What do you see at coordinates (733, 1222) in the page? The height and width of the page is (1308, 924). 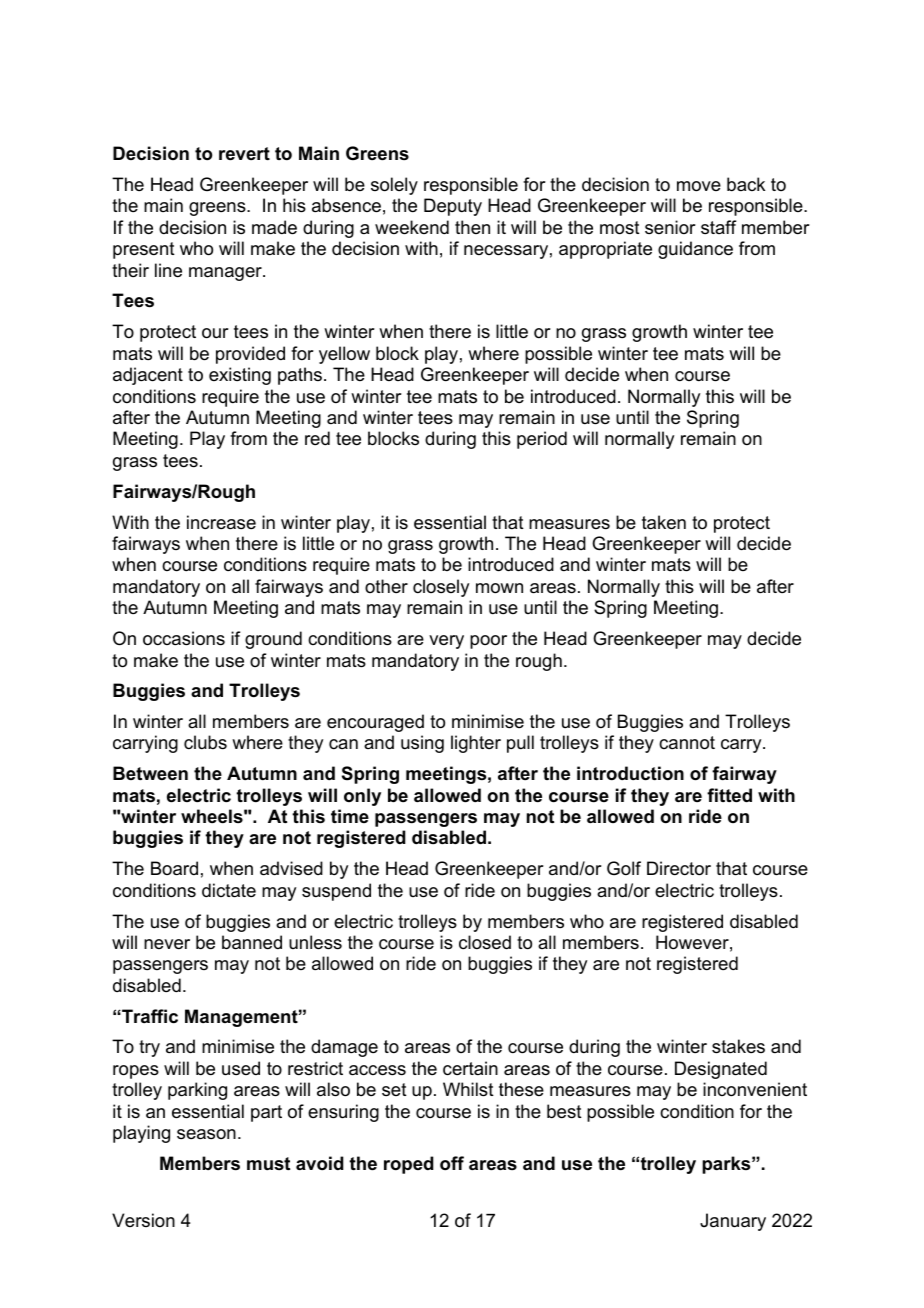 I see `January` at bounding box center [733, 1222].
